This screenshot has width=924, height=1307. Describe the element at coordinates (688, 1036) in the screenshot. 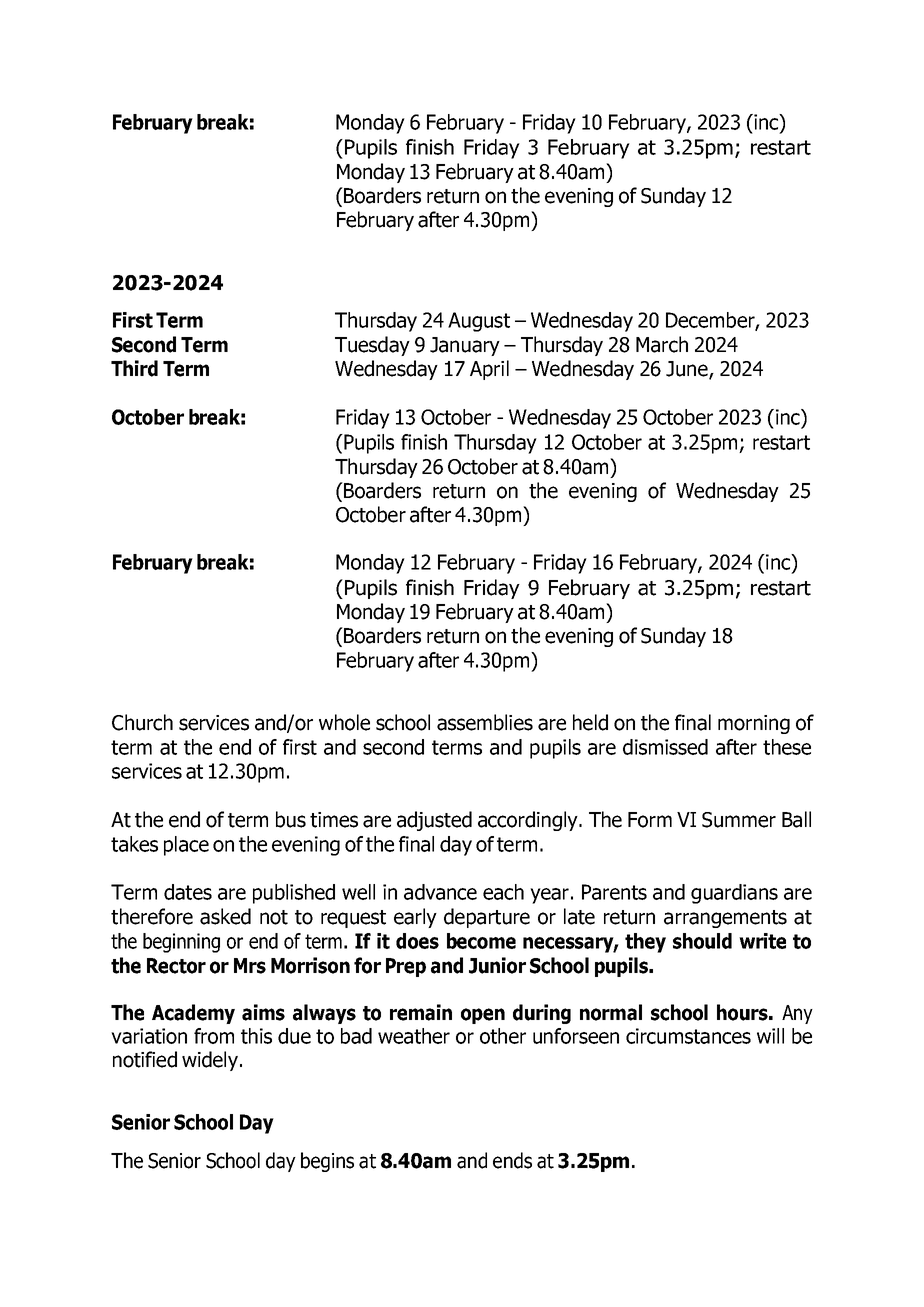

I see `circumstances` at that location.
